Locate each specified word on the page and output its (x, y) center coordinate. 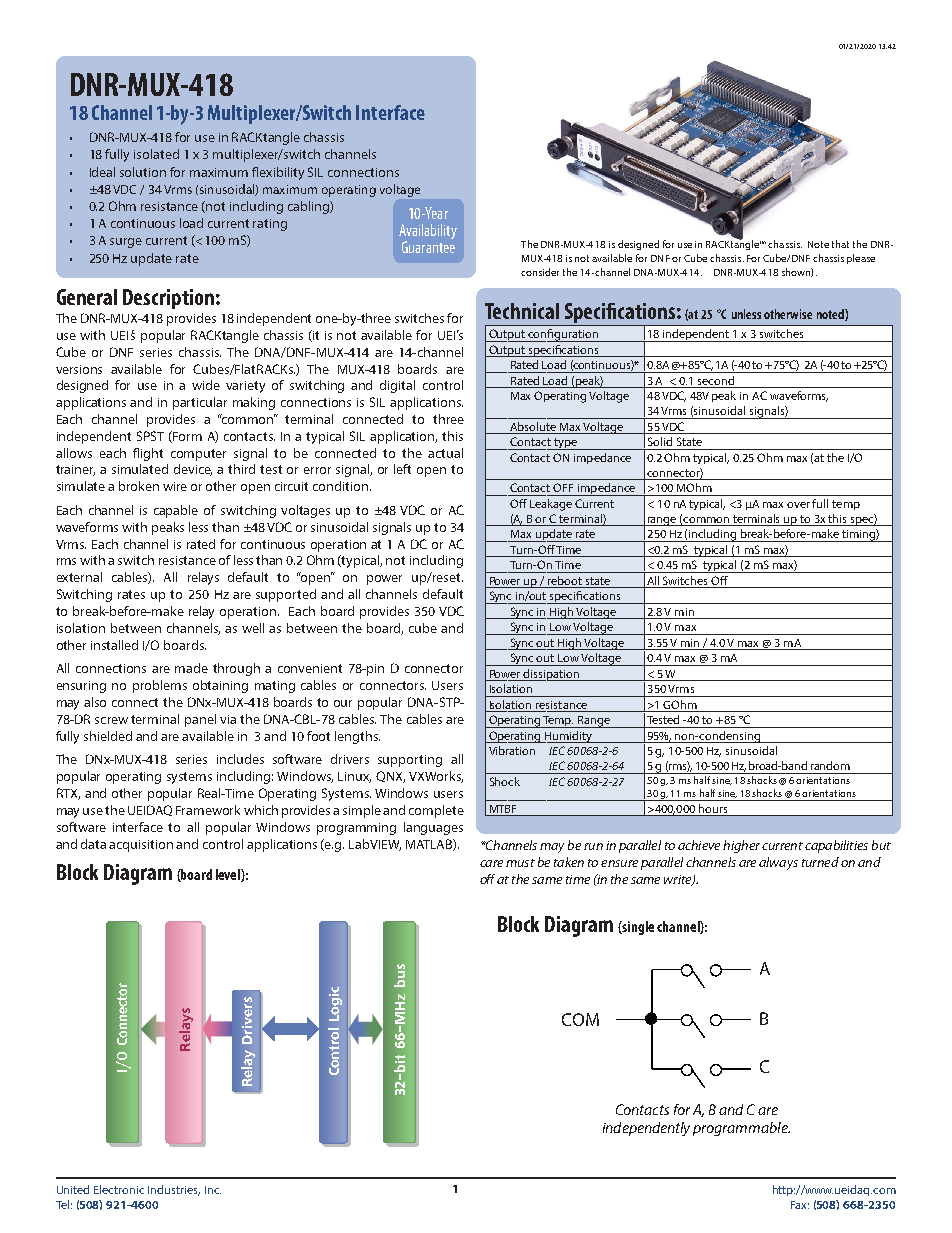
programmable (741, 1129)
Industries (174, 1190)
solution (143, 172)
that (840, 244)
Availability (428, 233)
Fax (800, 1205)
